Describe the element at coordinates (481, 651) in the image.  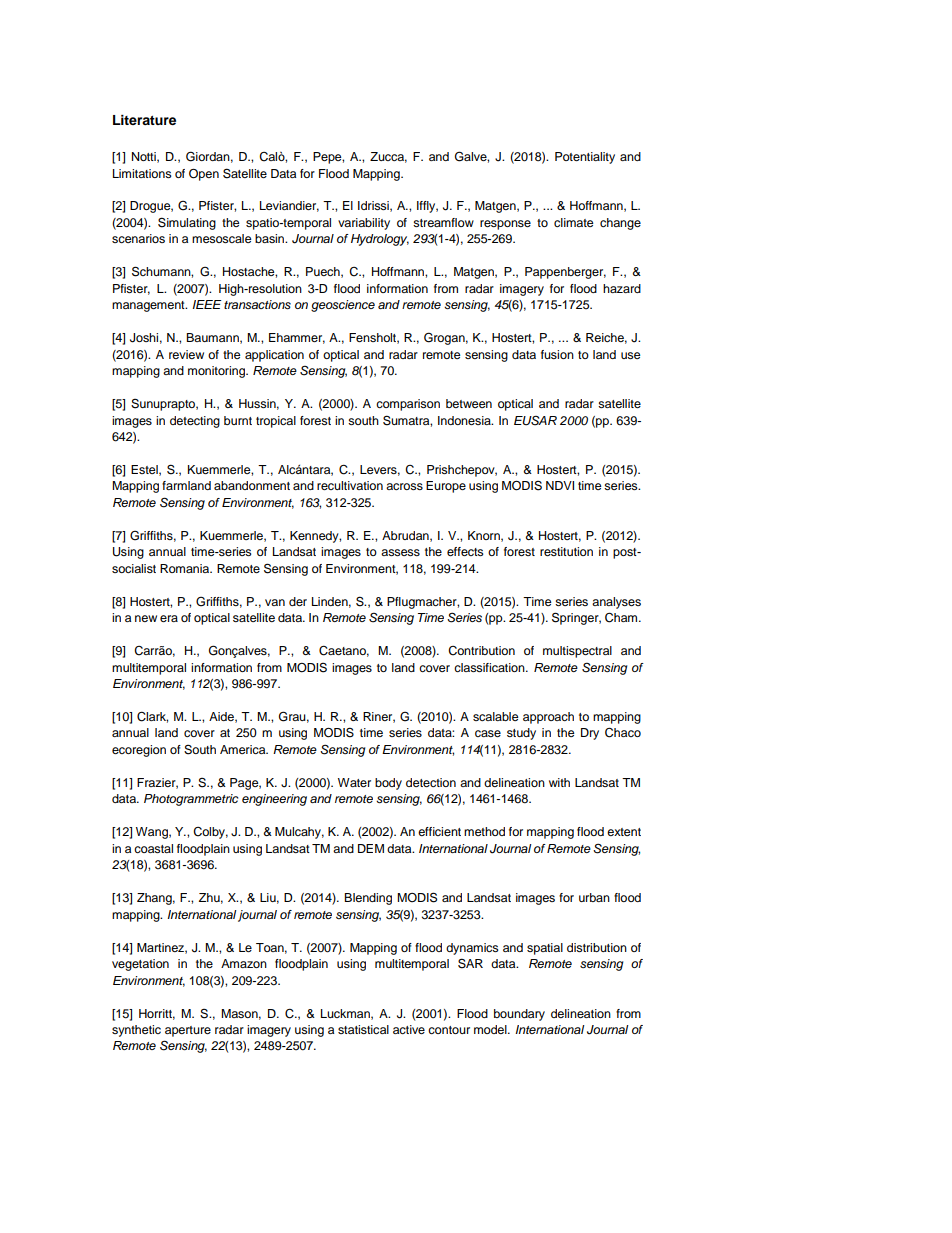
I see `Contribution` at that location.
